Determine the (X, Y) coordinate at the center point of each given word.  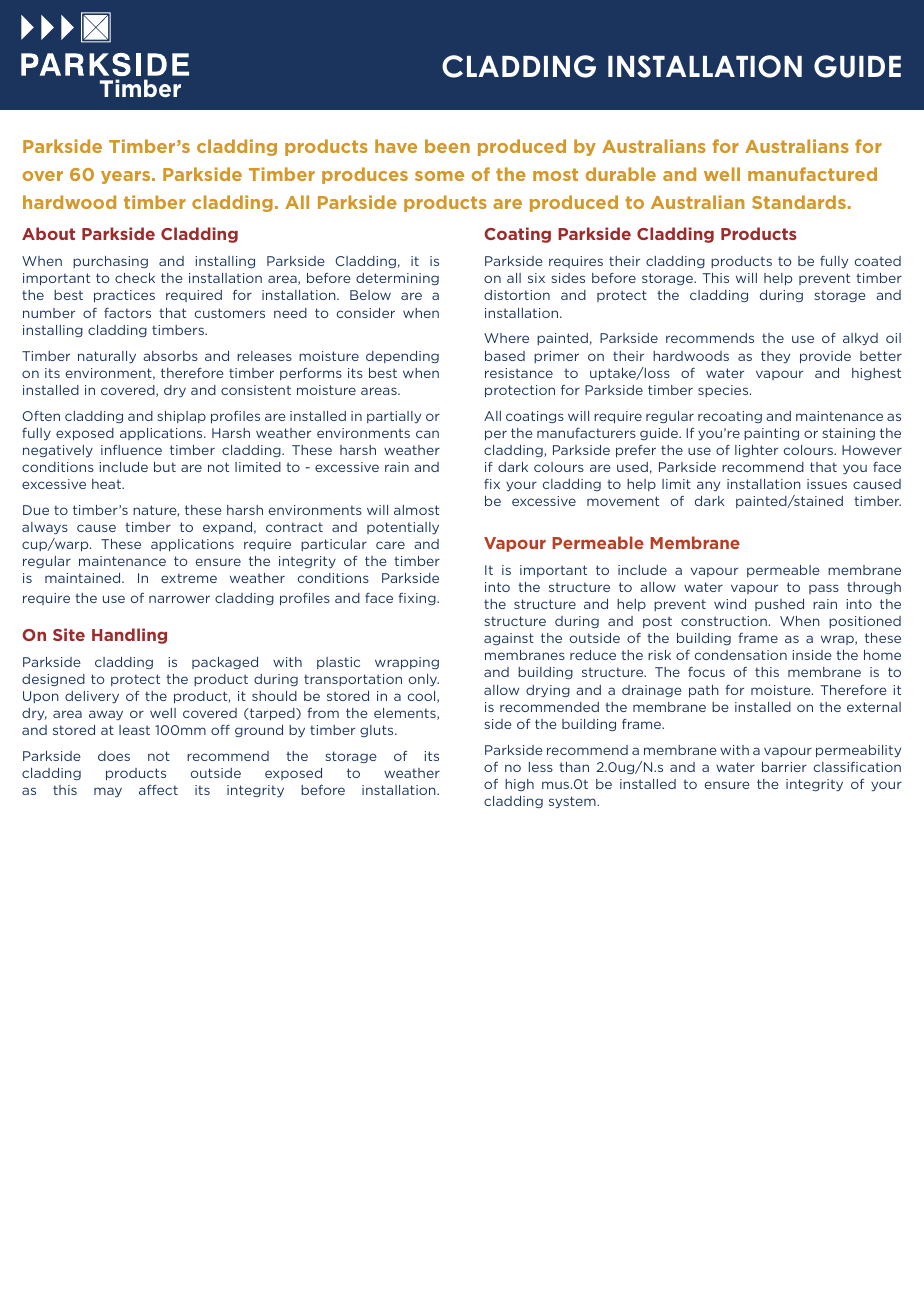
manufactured (812, 174)
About (48, 233)
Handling (129, 636)
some (439, 176)
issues (827, 484)
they (775, 357)
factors (127, 313)
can (427, 434)
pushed (779, 605)
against (509, 639)
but (165, 467)
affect (158, 790)
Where (506, 338)
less (541, 767)
